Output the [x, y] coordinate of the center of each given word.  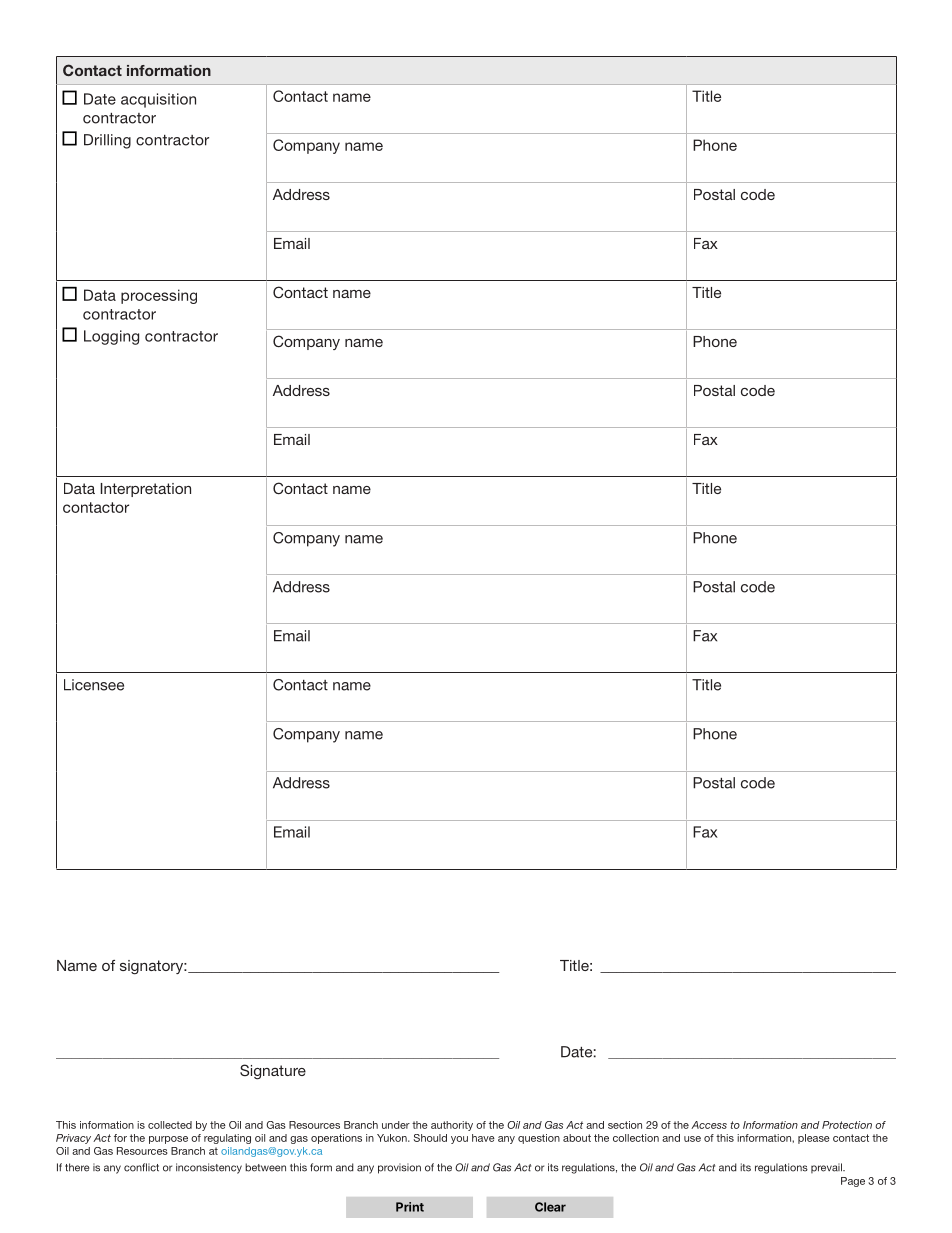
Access [709, 1125]
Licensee [94, 685]
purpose [168, 1140]
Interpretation [146, 490]
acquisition [158, 100]
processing [159, 296]
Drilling [107, 141]
